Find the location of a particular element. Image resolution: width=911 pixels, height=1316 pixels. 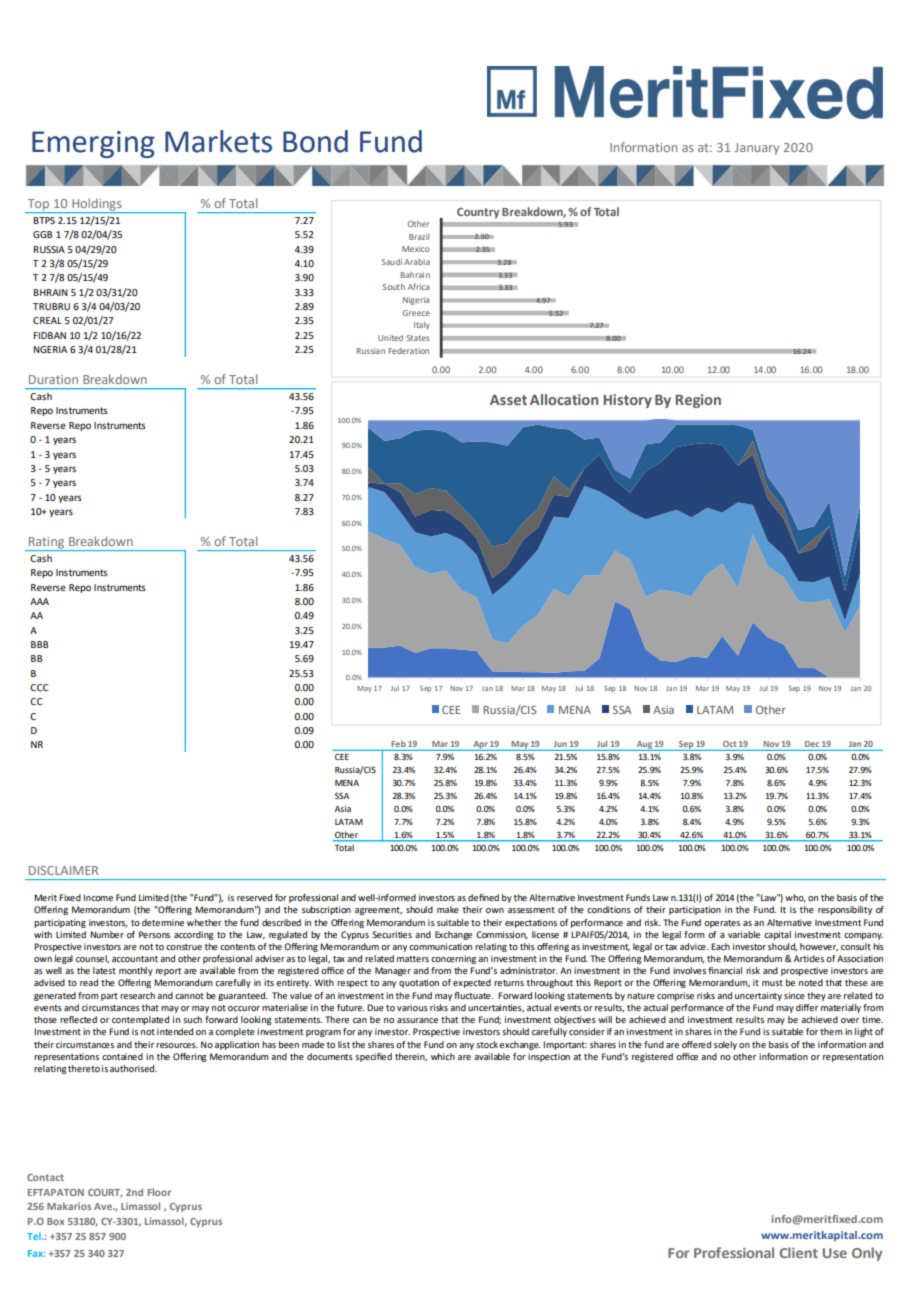

Country is located at coordinates (478, 213).
